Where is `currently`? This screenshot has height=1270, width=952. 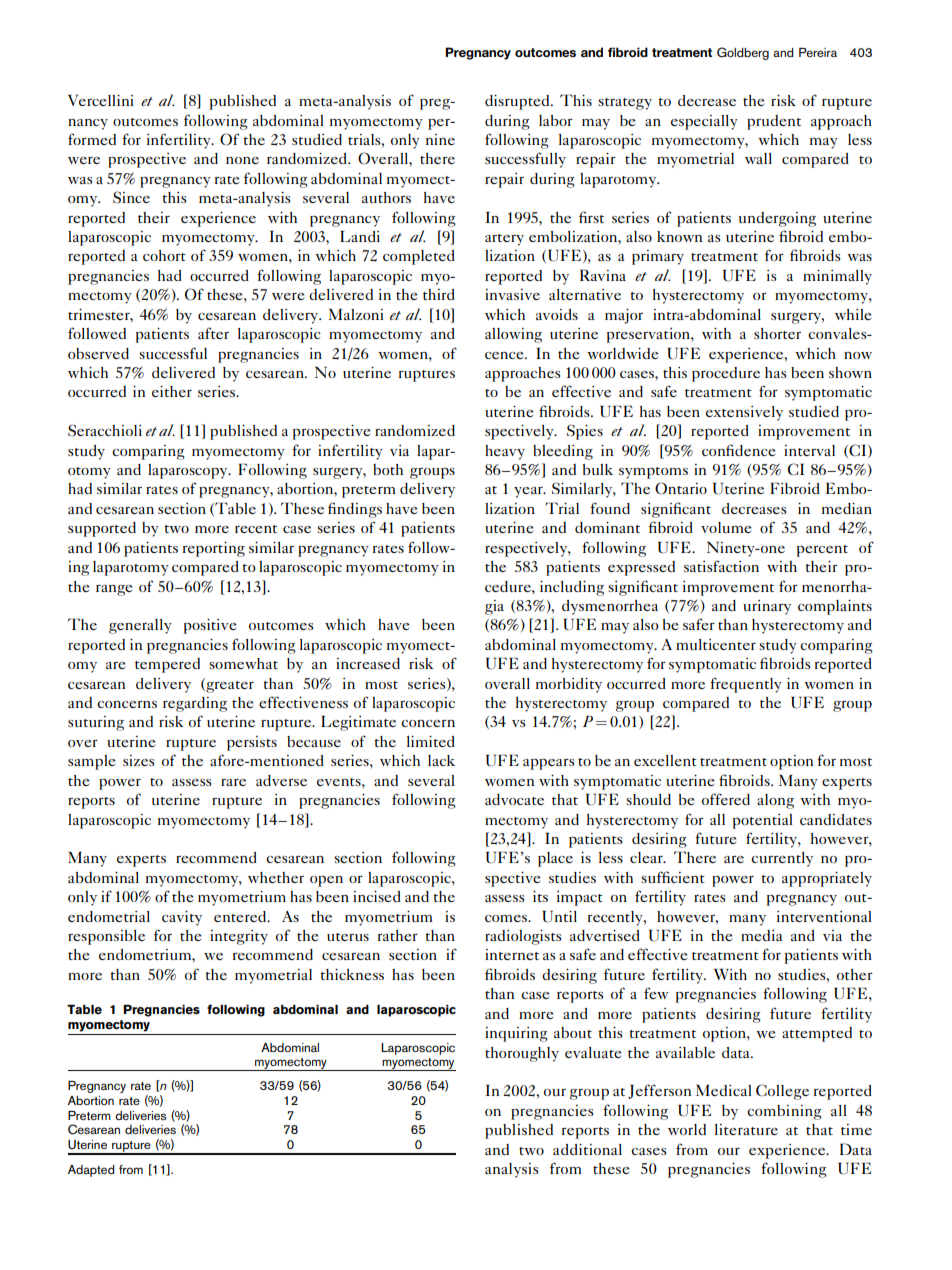
currently is located at coordinates (782, 859).
